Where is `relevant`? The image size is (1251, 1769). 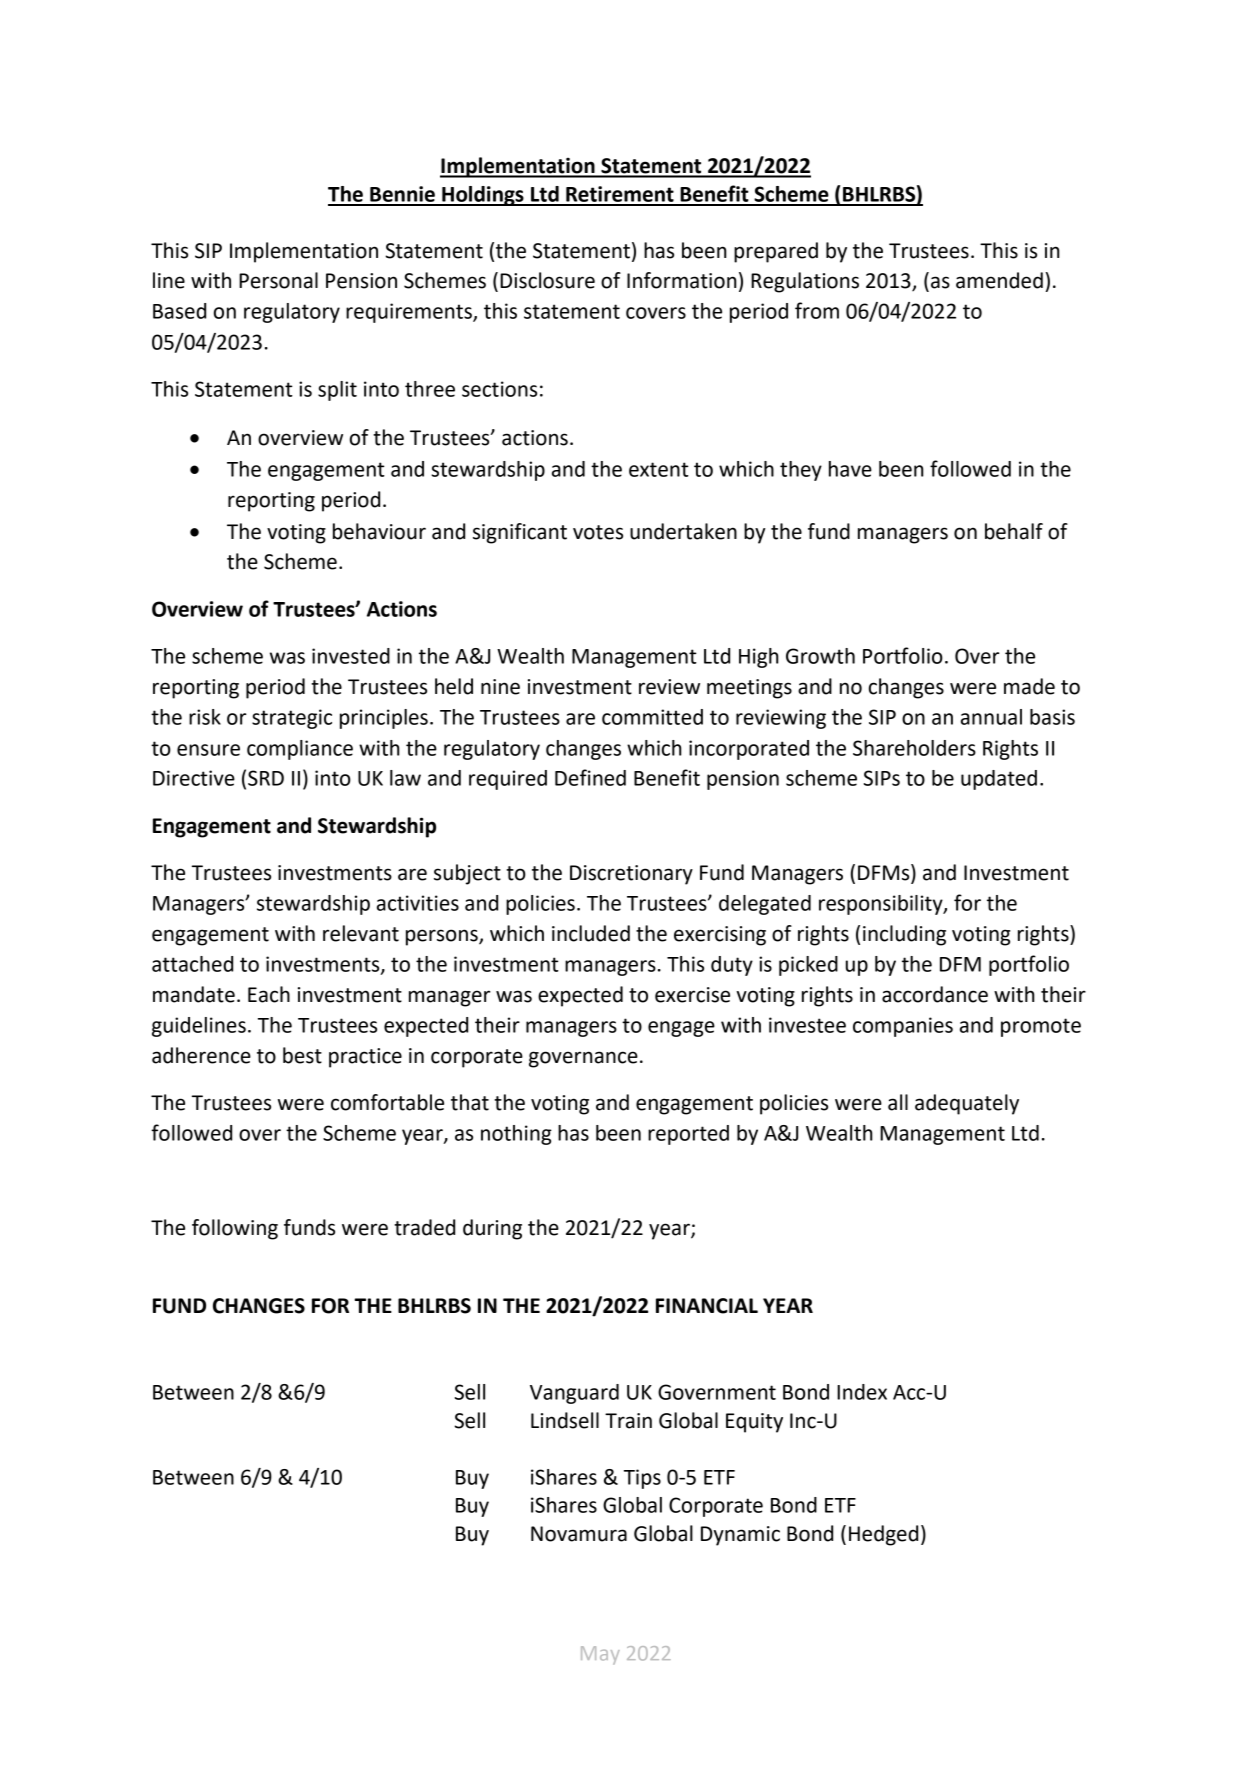
relevant is located at coordinates (361, 933).
